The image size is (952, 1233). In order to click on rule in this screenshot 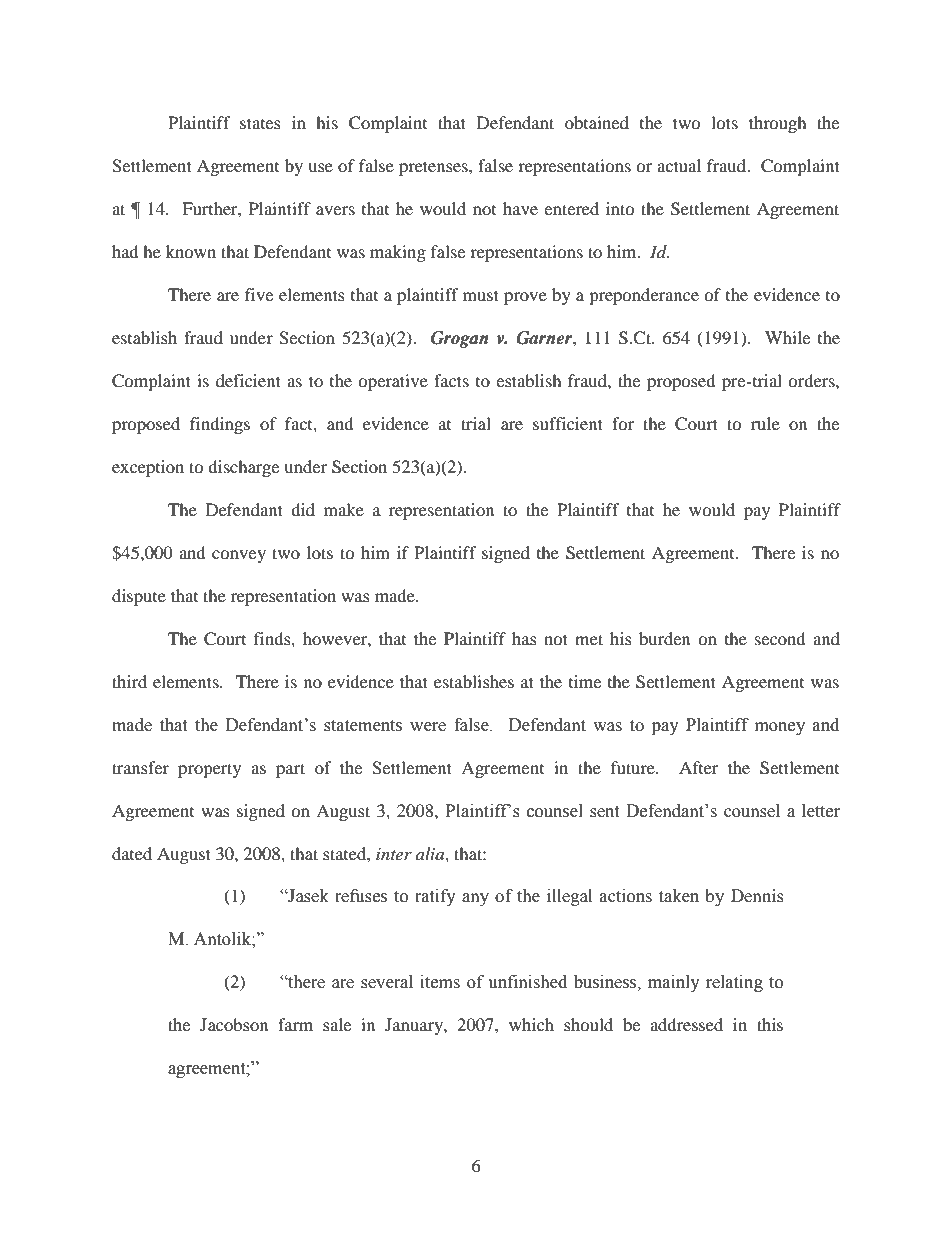, I will do `click(765, 423)`.
